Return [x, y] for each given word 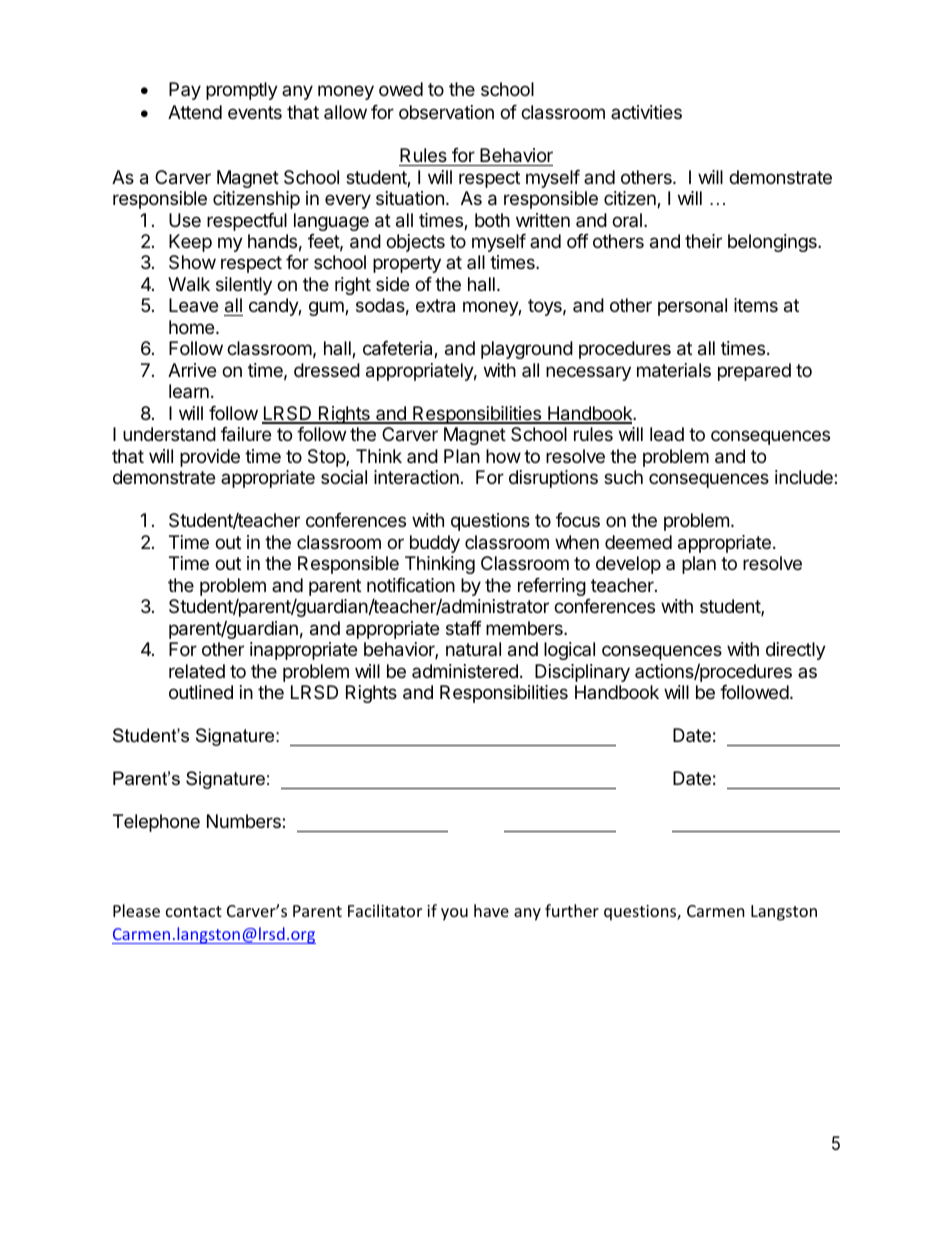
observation [446, 112]
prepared [754, 372]
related [197, 671]
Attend [195, 112]
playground [527, 350]
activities [646, 112]
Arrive [192, 370]
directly [796, 651]
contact [194, 911]
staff [464, 628]
